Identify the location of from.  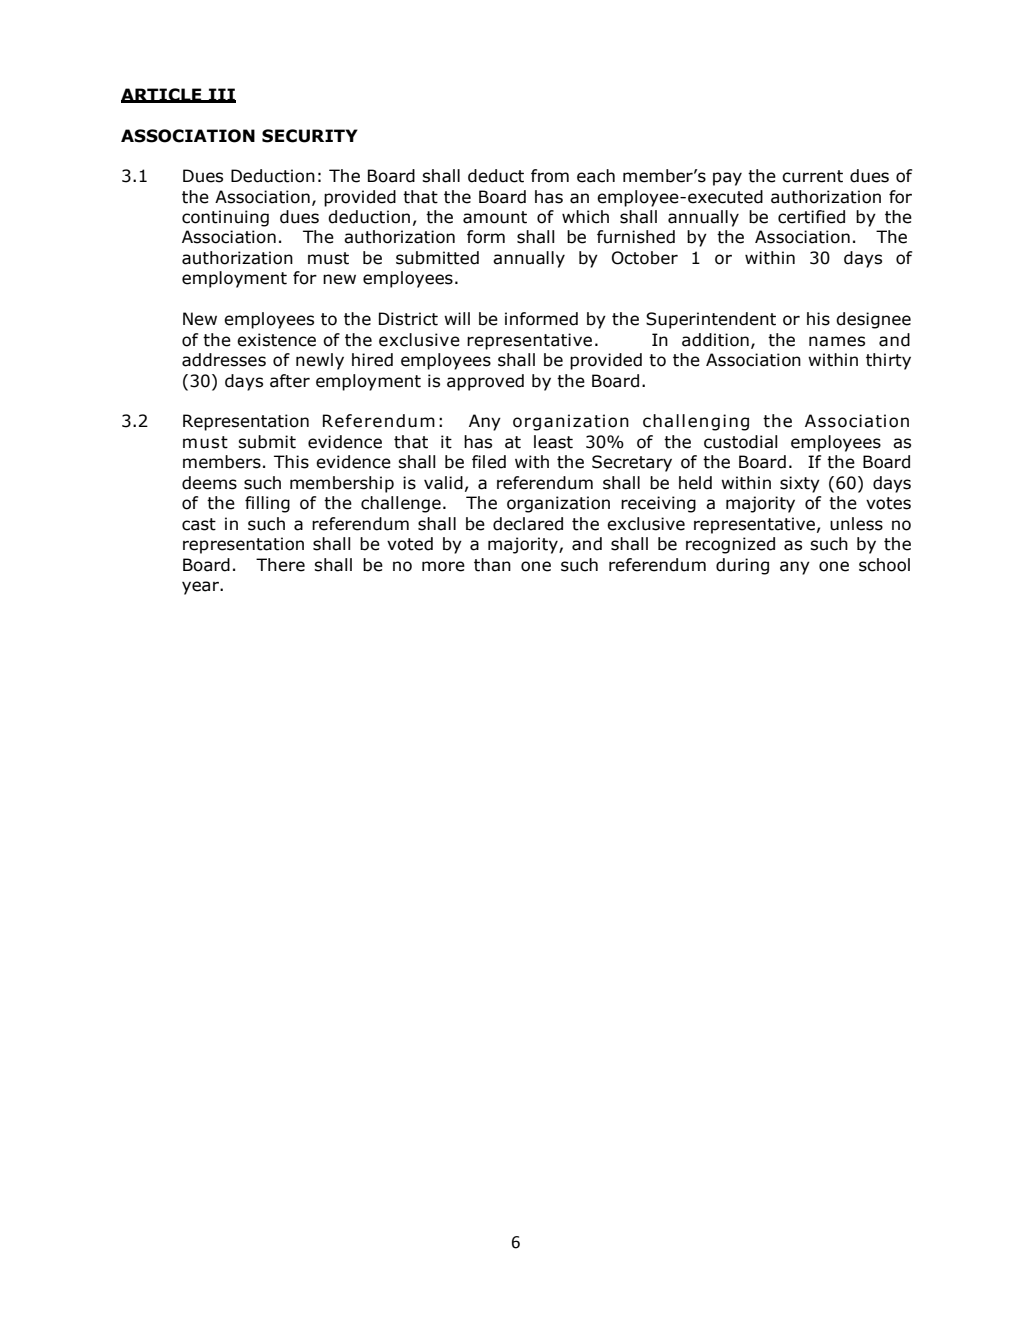
(550, 176).
